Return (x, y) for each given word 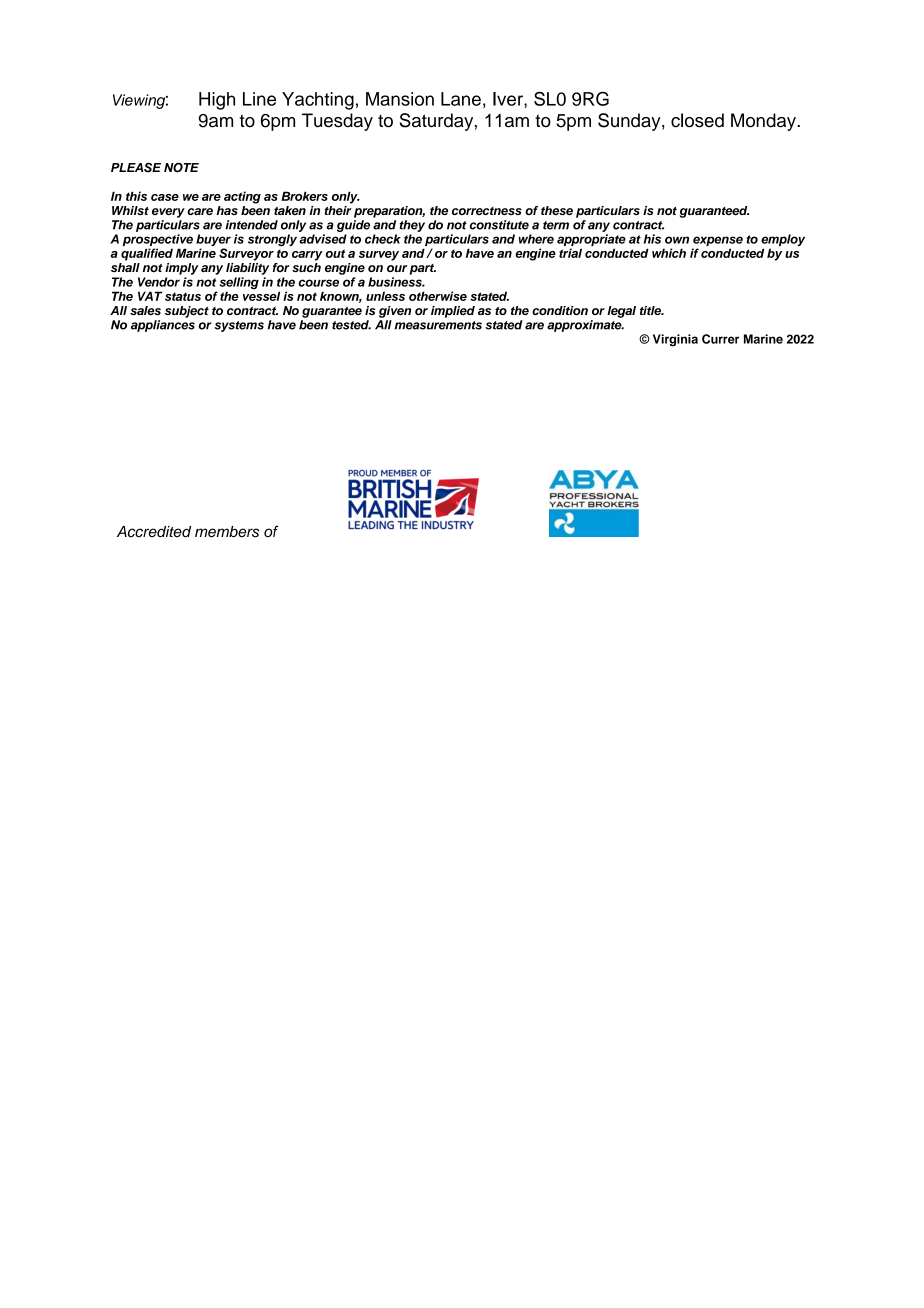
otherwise (438, 296)
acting (242, 197)
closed (697, 120)
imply (182, 269)
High (217, 101)
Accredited (154, 532)
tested (351, 325)
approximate (585, 326)
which (669, 253)
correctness (487, 211)
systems (239, 326)
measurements (438, 325)
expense (717, 242)
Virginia (675, 340)
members (227, 532)
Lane (461, 99)
